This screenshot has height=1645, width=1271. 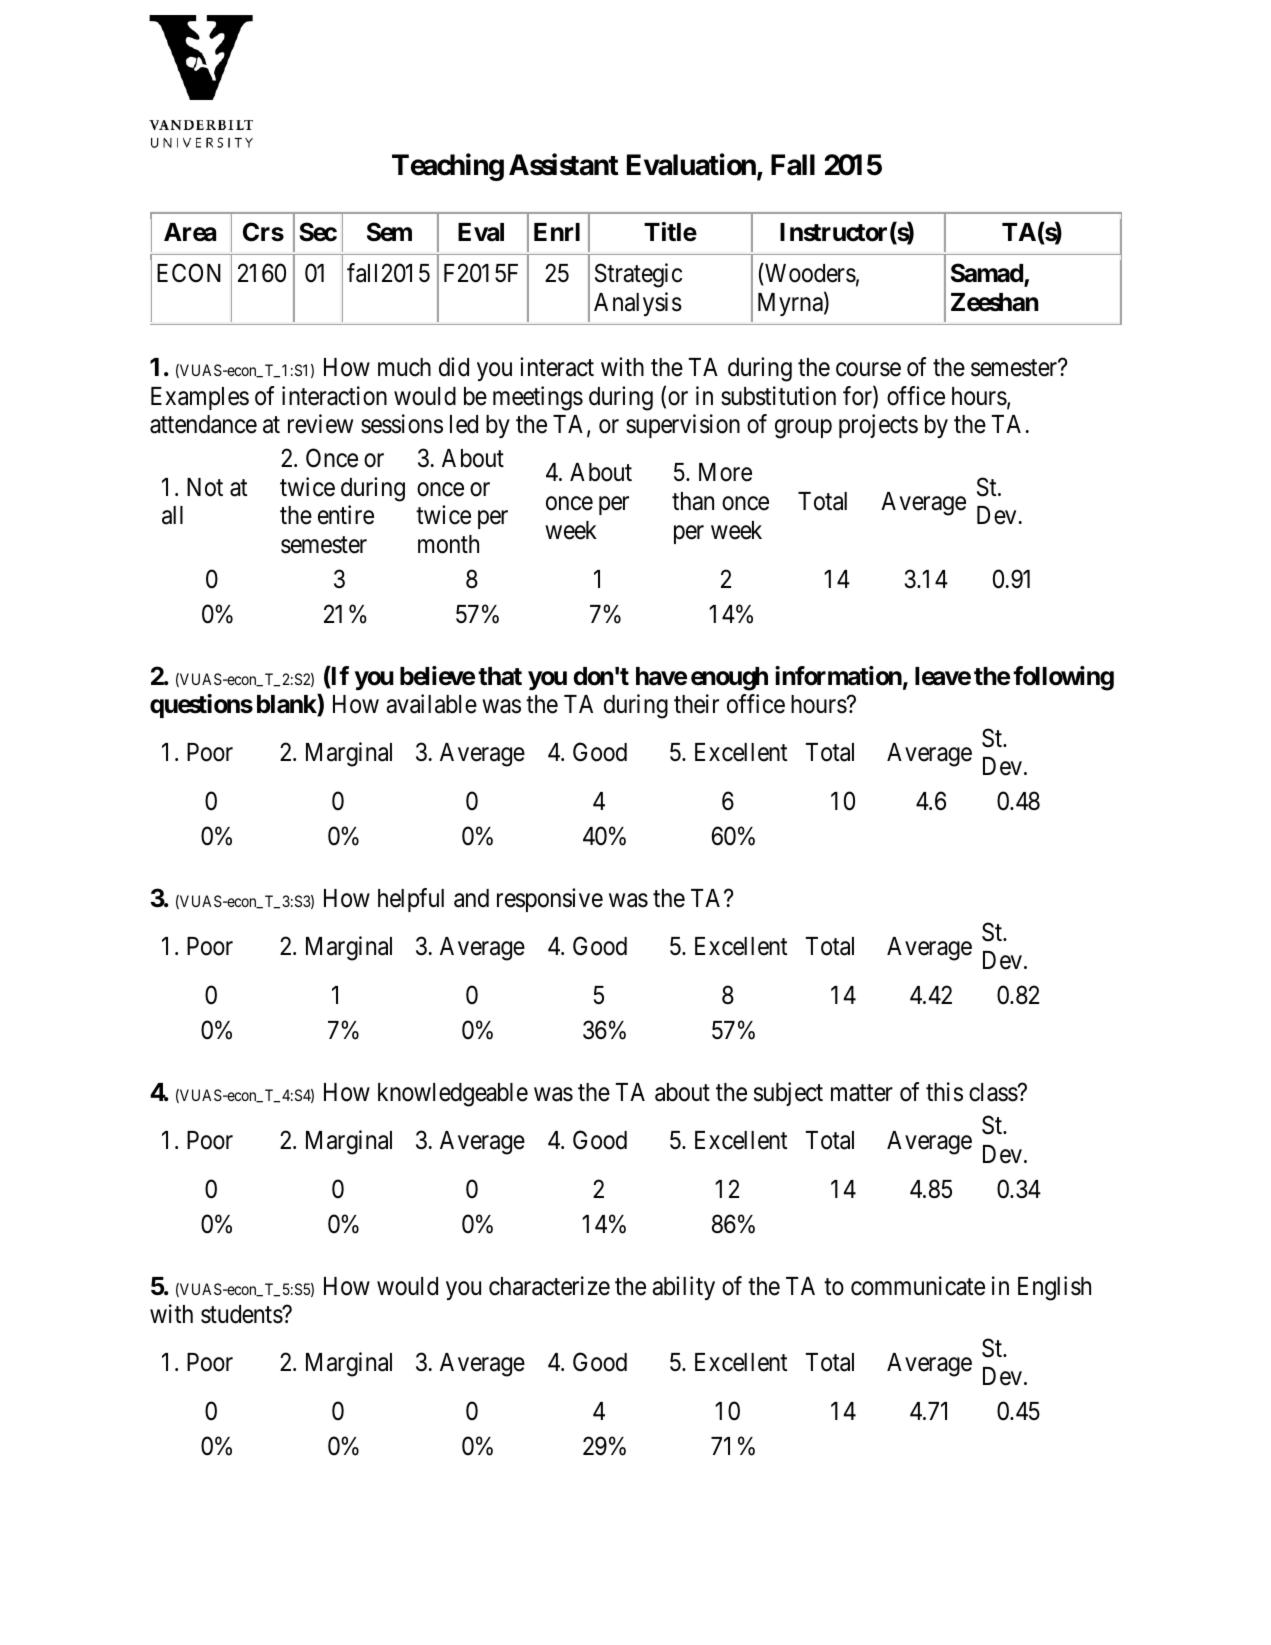 What do you see at coordinates (988, 274) in the screenshot?
I see `Samad` at bounding box center [988, 274].
